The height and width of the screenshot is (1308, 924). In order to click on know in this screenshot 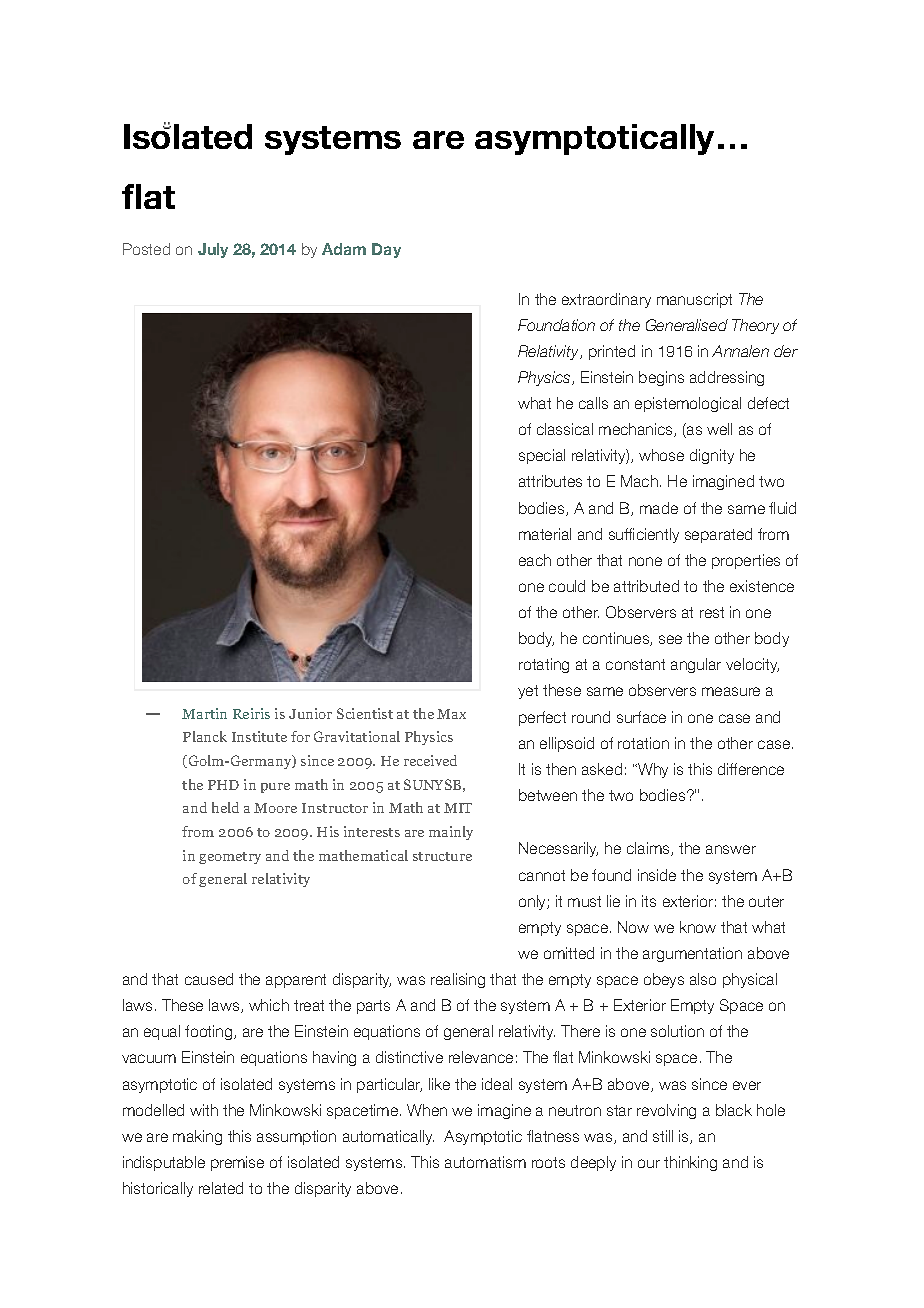, I will do `click(698, 927)`.
